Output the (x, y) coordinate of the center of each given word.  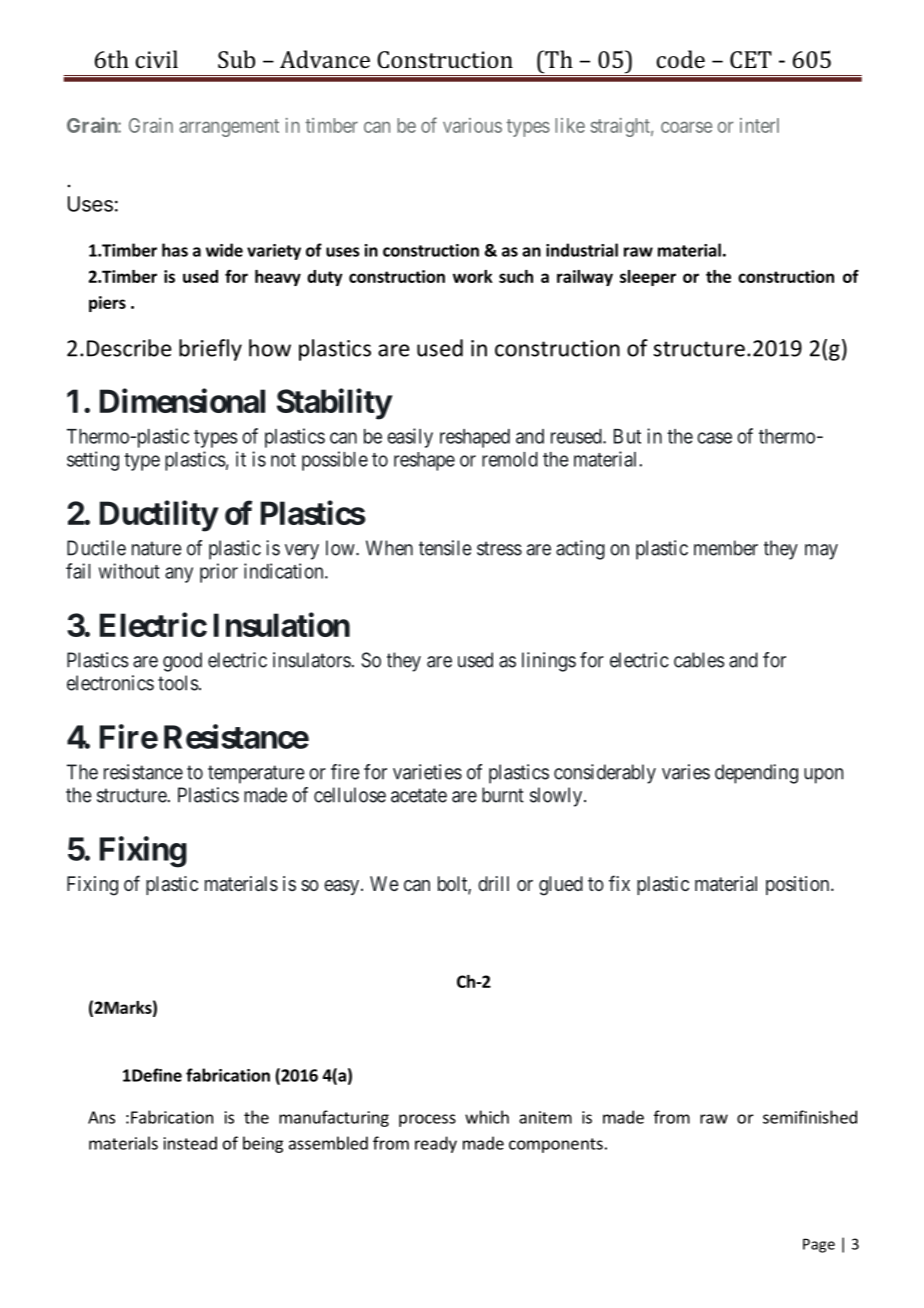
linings (549, 662)
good (182, 662)
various (472, 125)
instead (190, 1143)
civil (156, 59)
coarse (686, 127)
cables (699, 660)
